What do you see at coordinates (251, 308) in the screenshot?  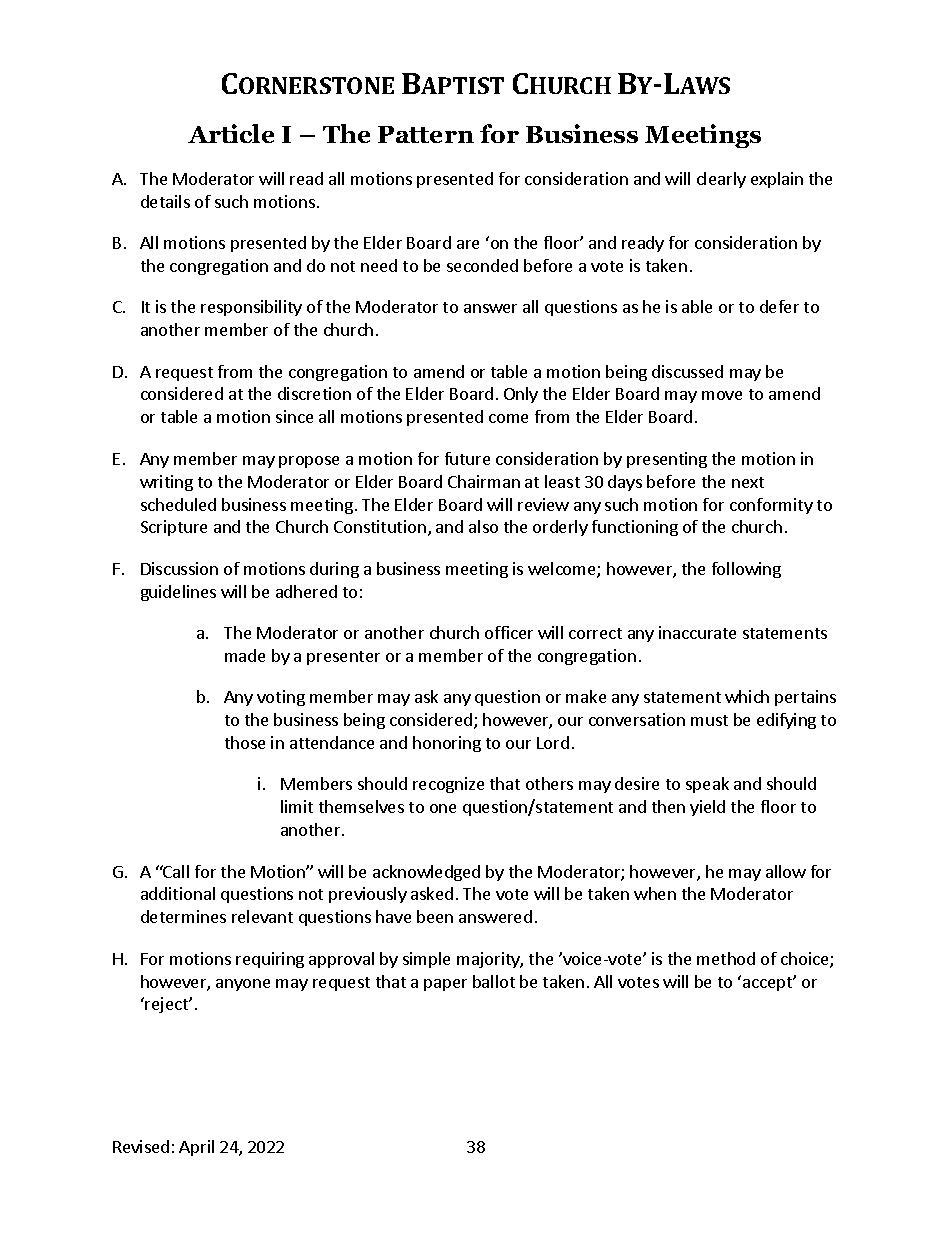 I see `responsibility` at bounding box center [251, 308].
